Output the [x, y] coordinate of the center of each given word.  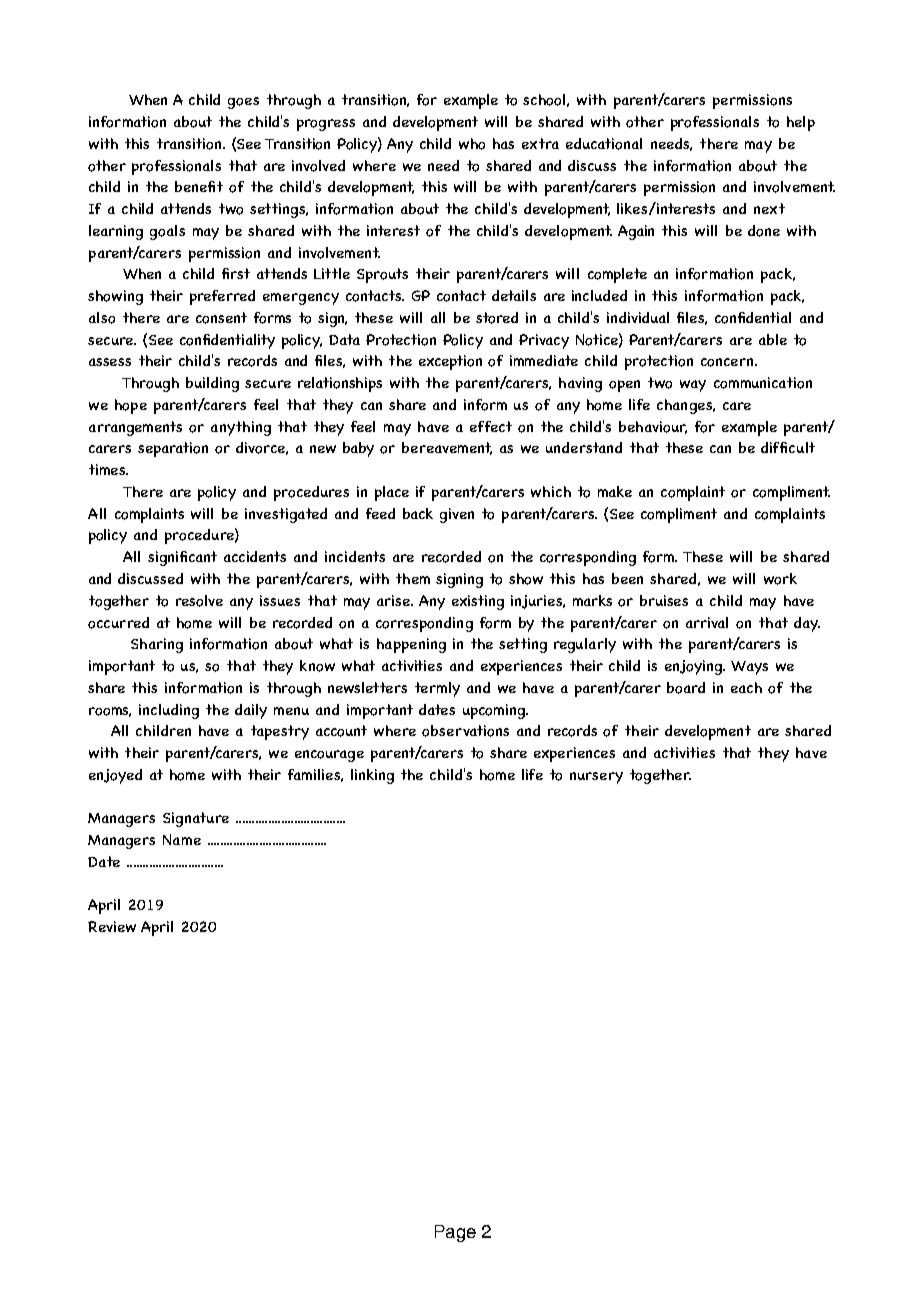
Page [455, 1233]
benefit [199, 186]
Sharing [157, 645]
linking [372, 776]
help [801, 123]
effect [491, 426]
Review [112, 926]
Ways [749, 668]
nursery [596, 778]
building [212, 384]
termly [437, 689]
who [472, 144]
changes [685, 406]
